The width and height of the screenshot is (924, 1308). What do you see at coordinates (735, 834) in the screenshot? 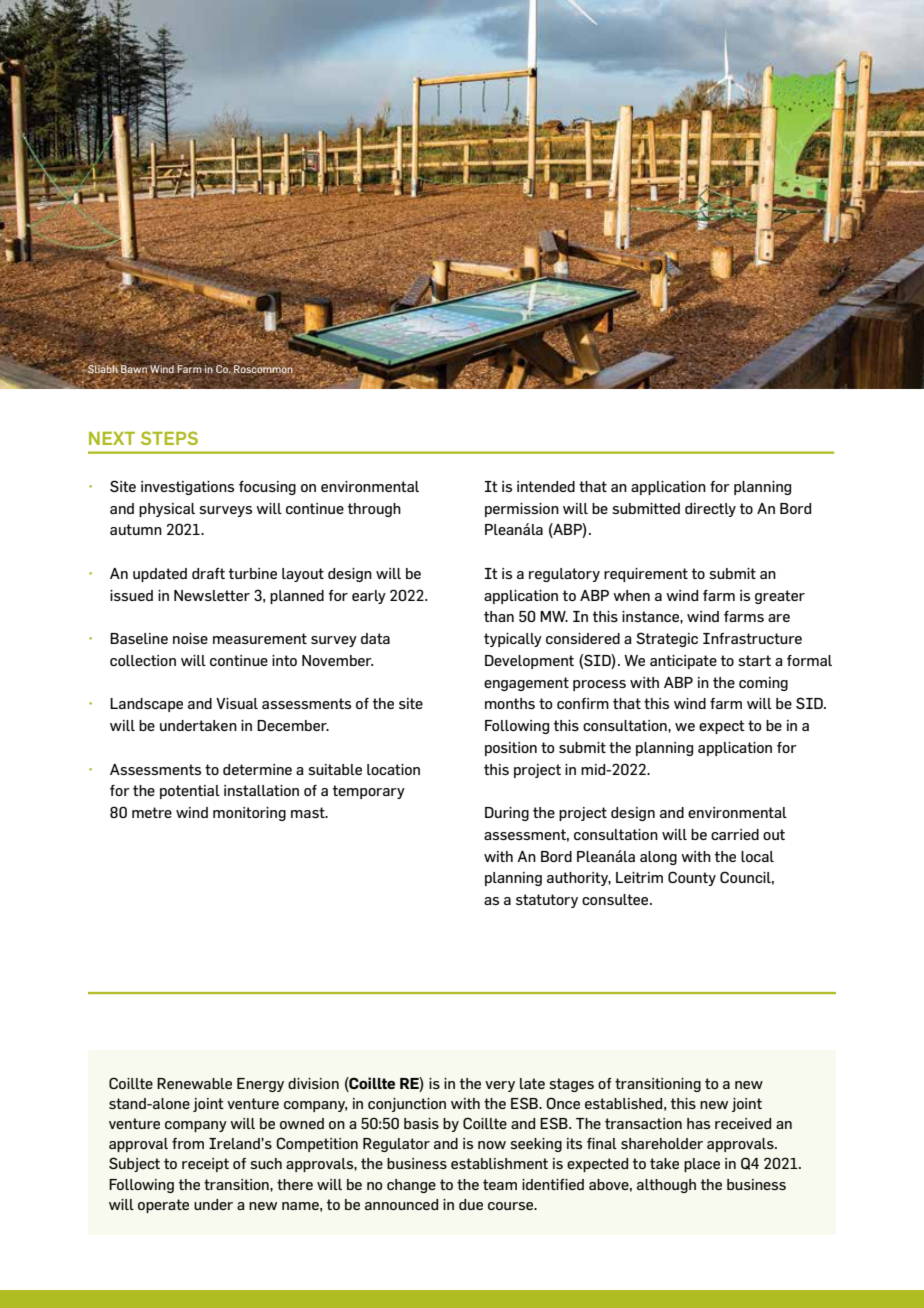
I see `carried` at bounding box center [735, 834].
